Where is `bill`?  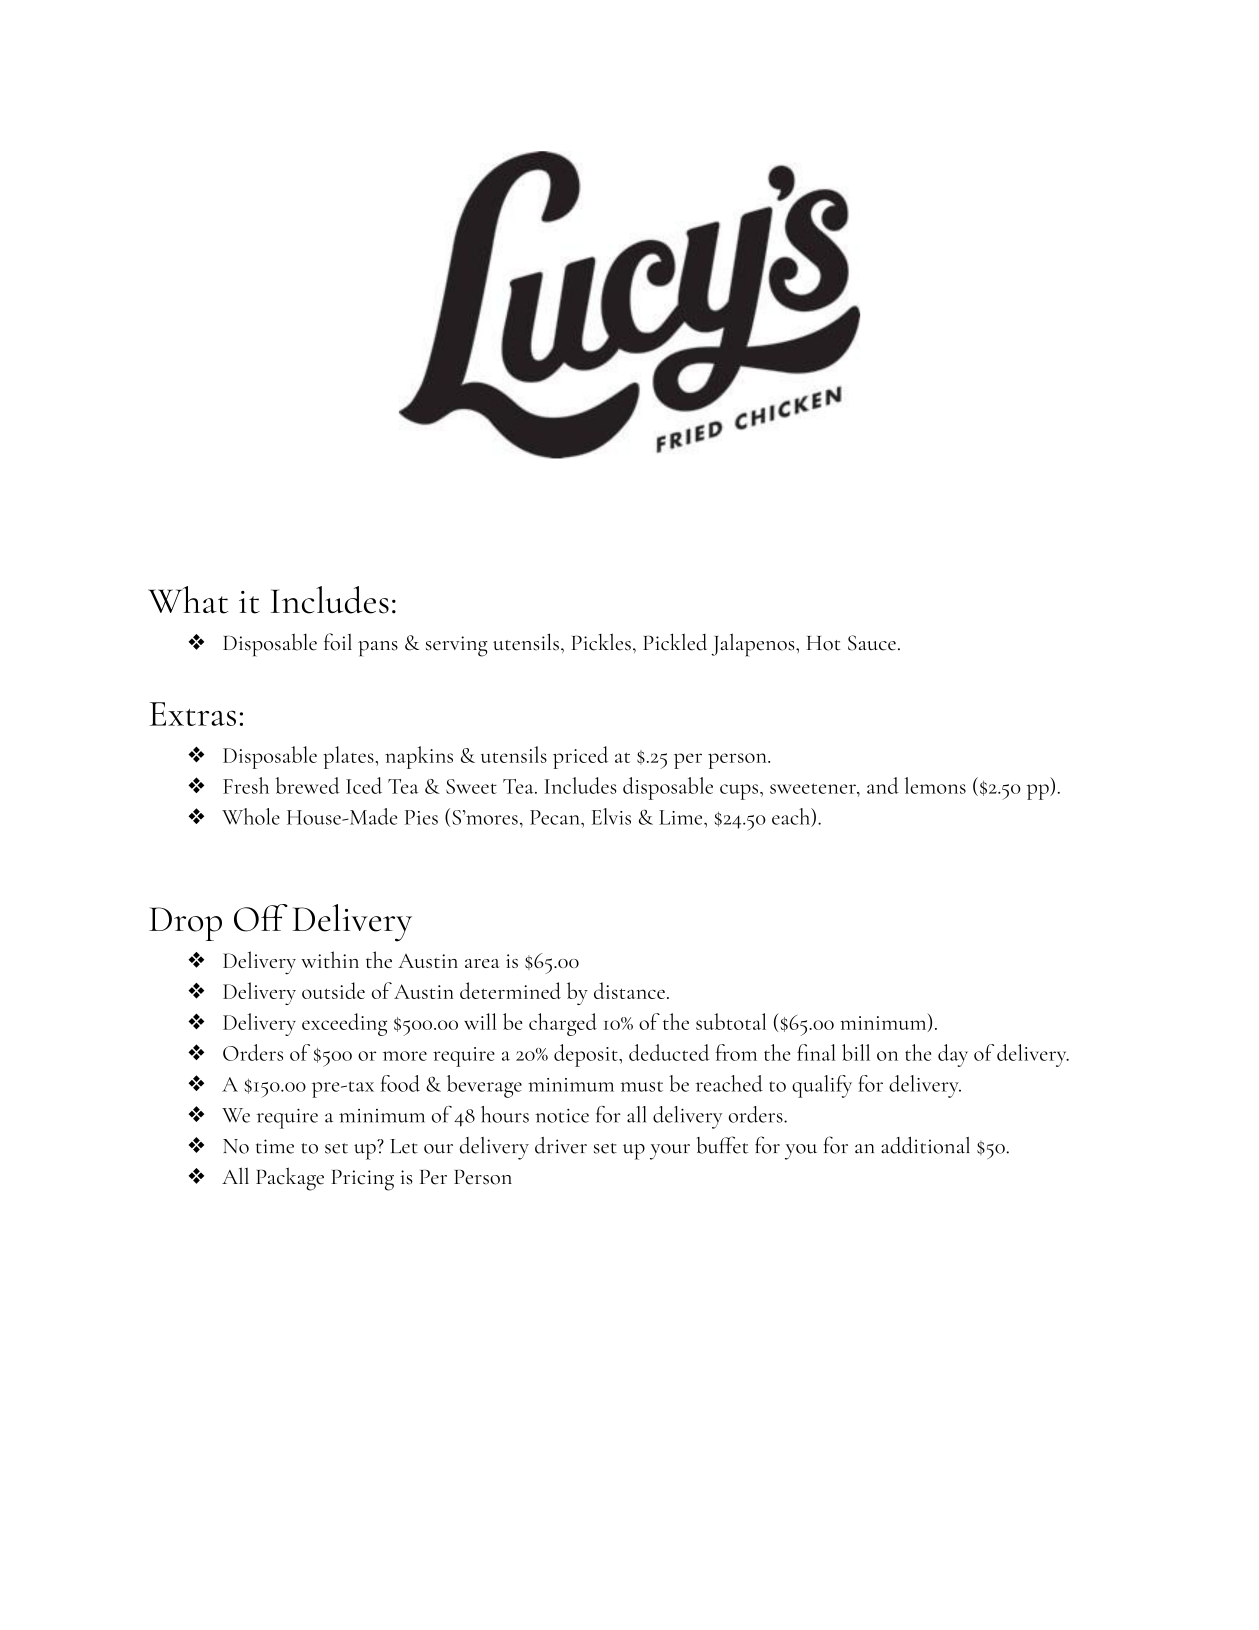 bill is located at coordinates (856, 1052).
